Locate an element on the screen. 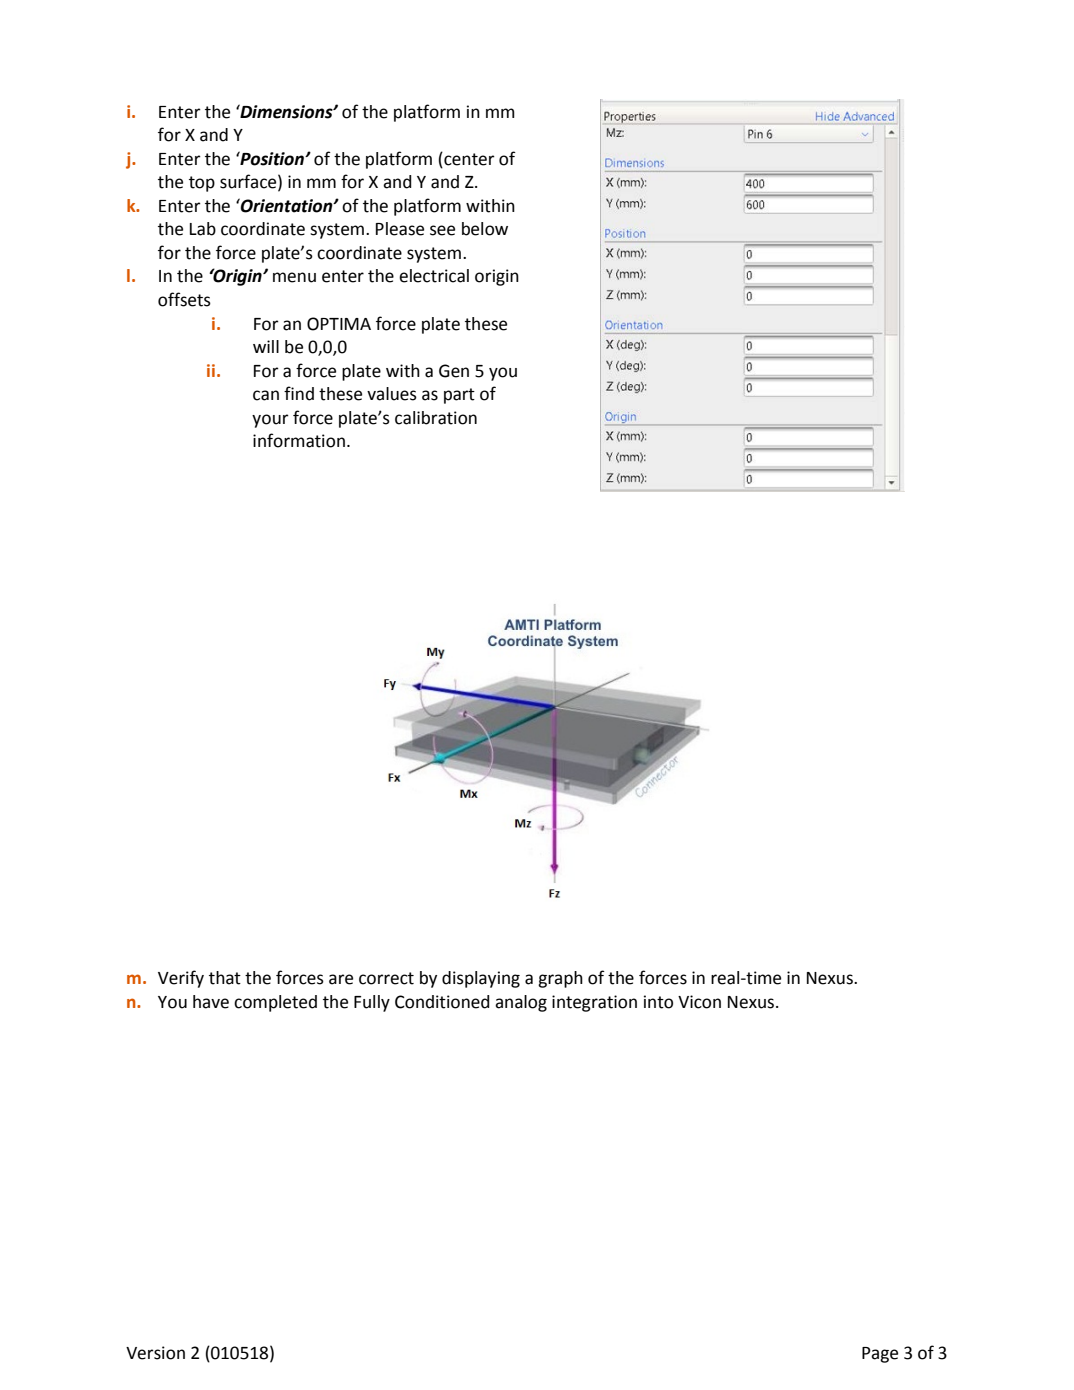 The width and height of the screenshot is (1074, 1390). into is located at coordinates (658, 1002).
